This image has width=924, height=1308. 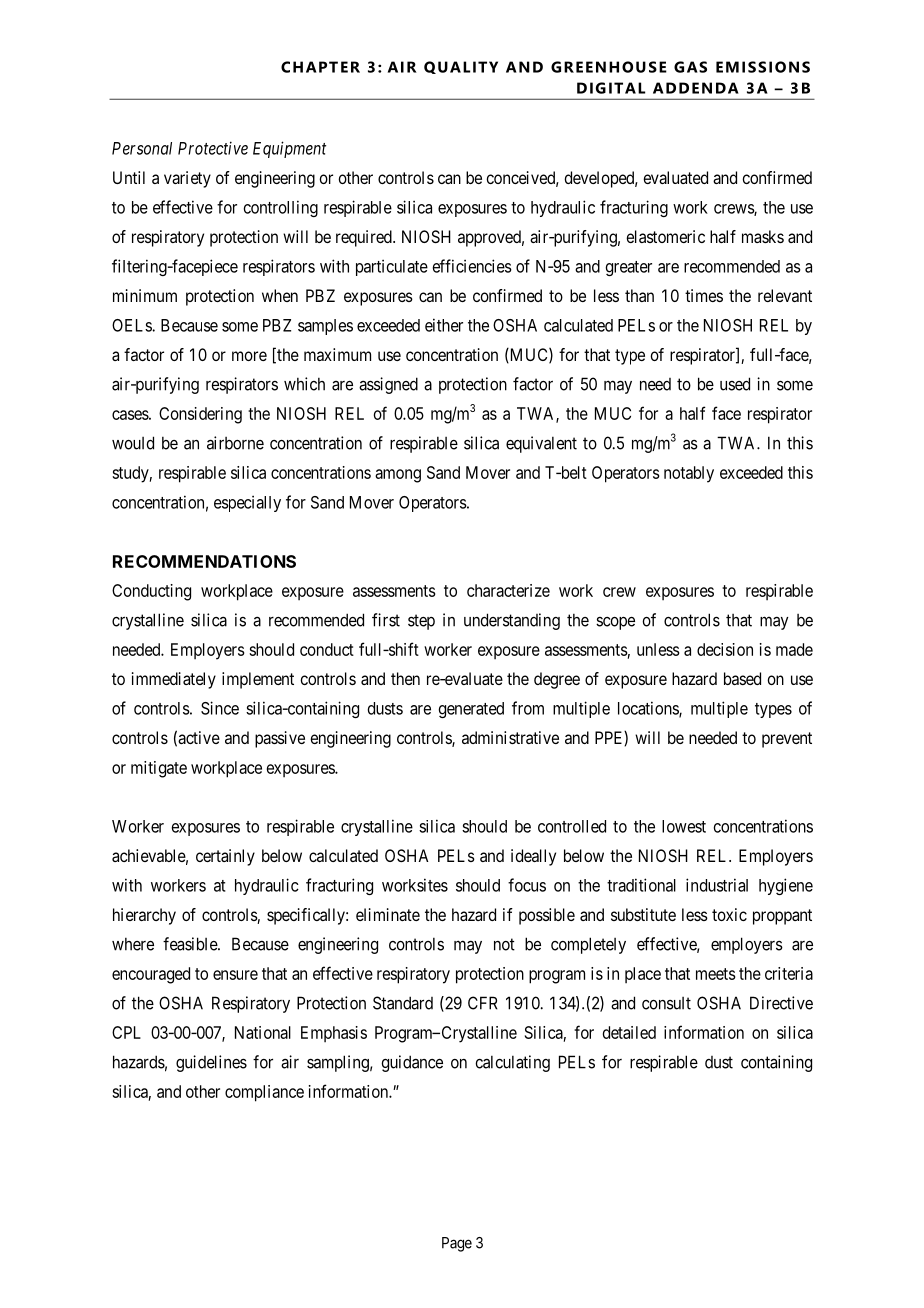 I want to click on based, so click(x=742, y=678).
